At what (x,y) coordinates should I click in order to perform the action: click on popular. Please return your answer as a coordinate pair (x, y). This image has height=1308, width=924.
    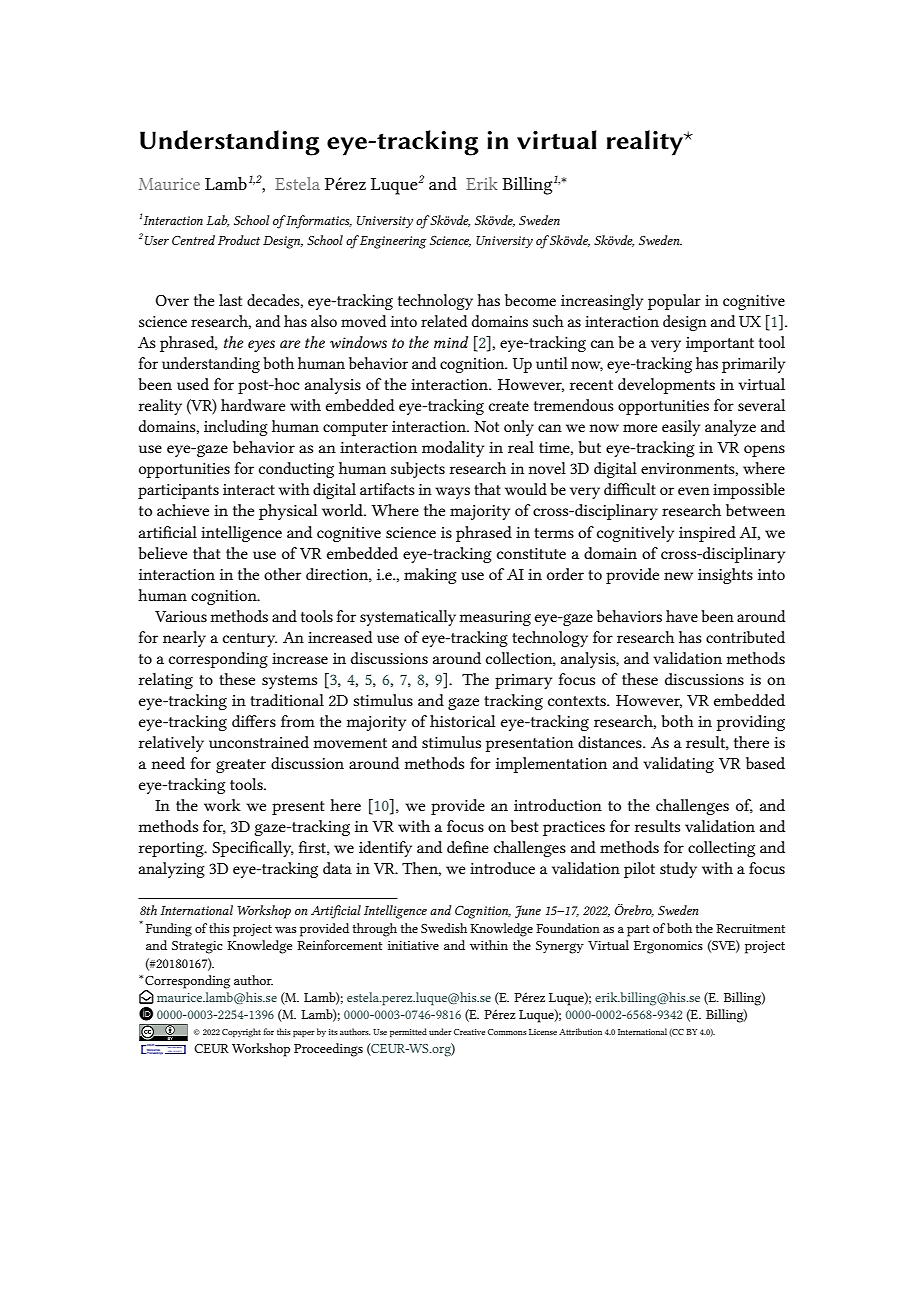
    Looking at the image, I should click on (674, 302).
